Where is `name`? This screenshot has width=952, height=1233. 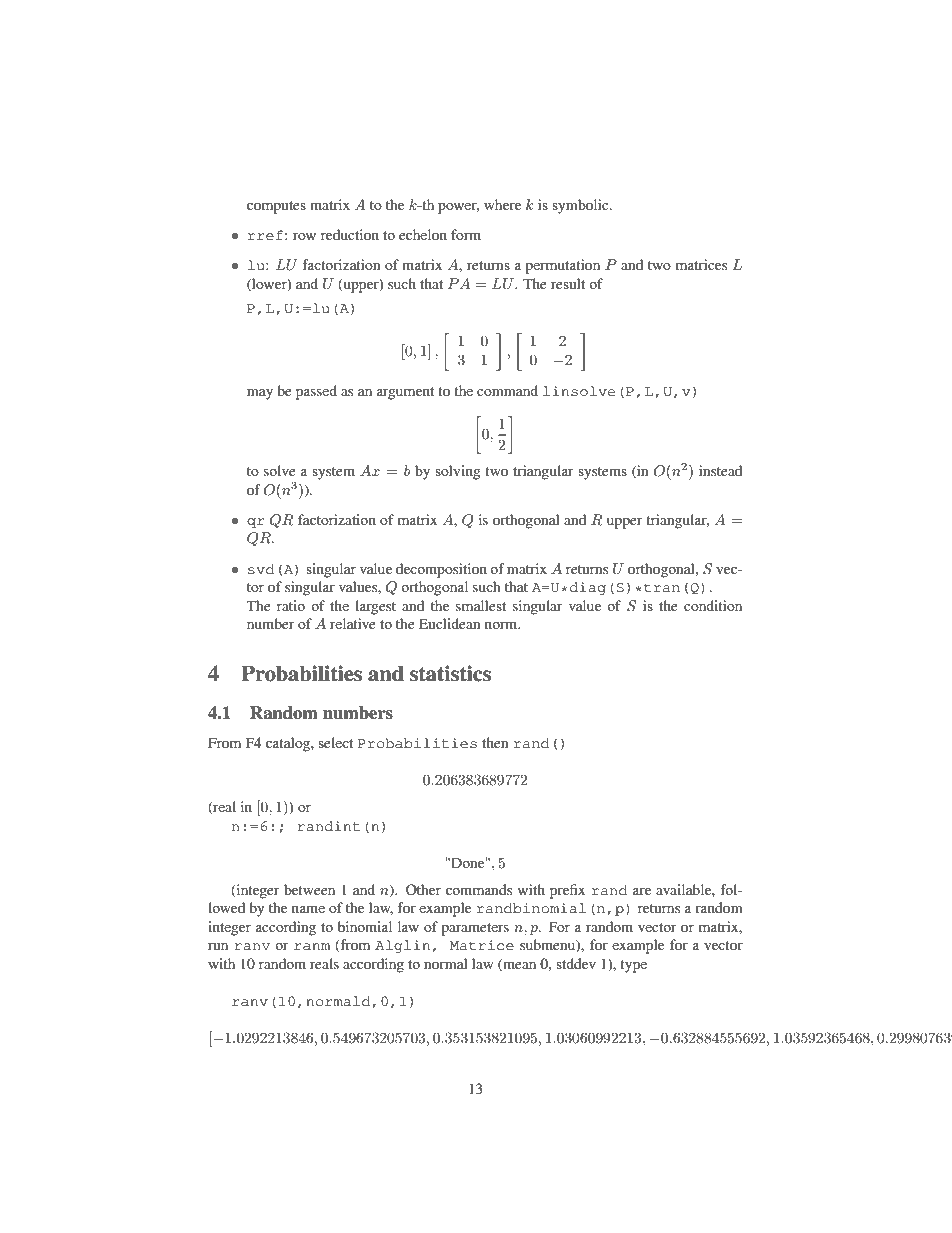 name is located at coordinates (308, 909).
